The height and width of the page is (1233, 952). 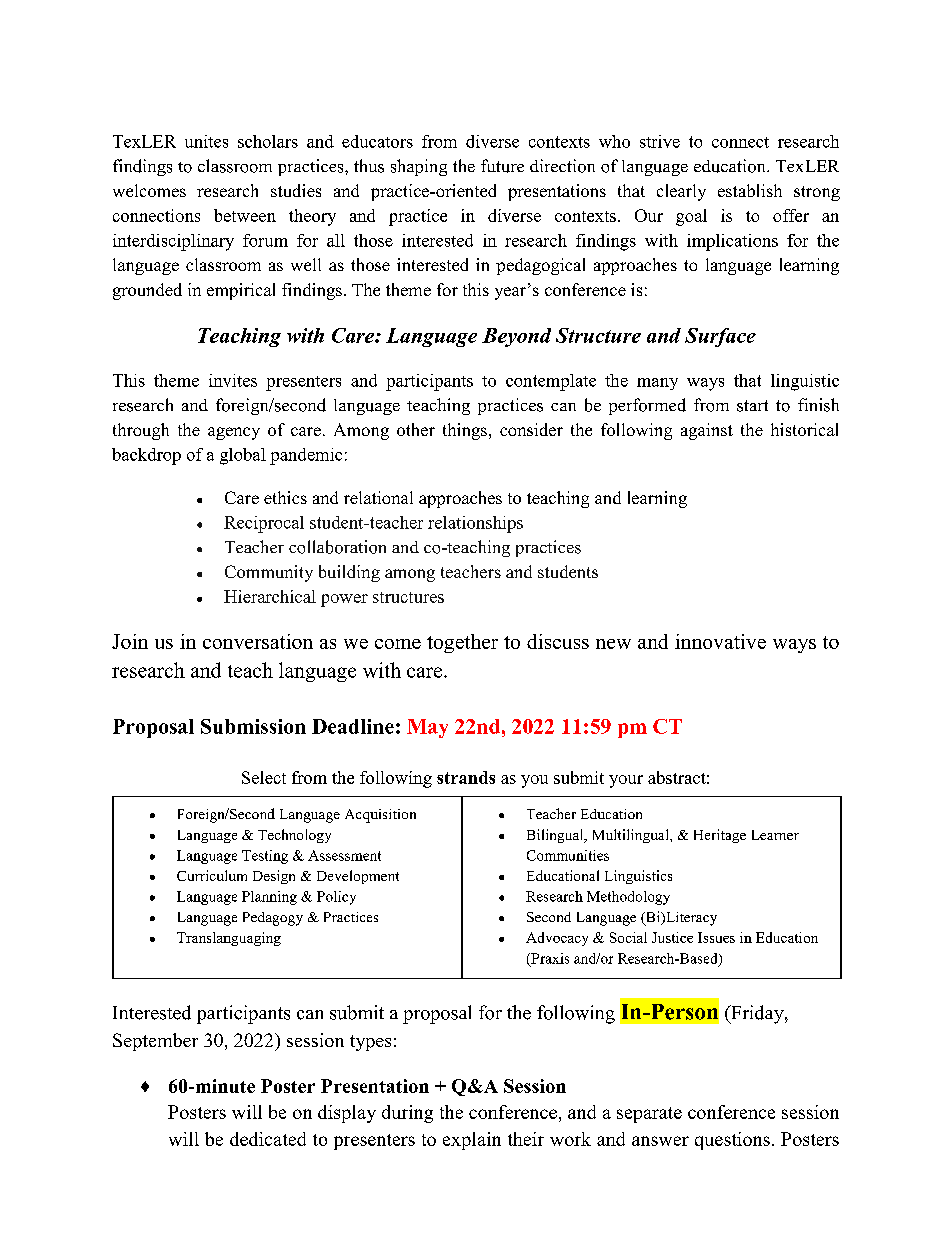 What do you see at coordinates (462, 643) in the page?
I see `together` at bounding box center [462, 643].
